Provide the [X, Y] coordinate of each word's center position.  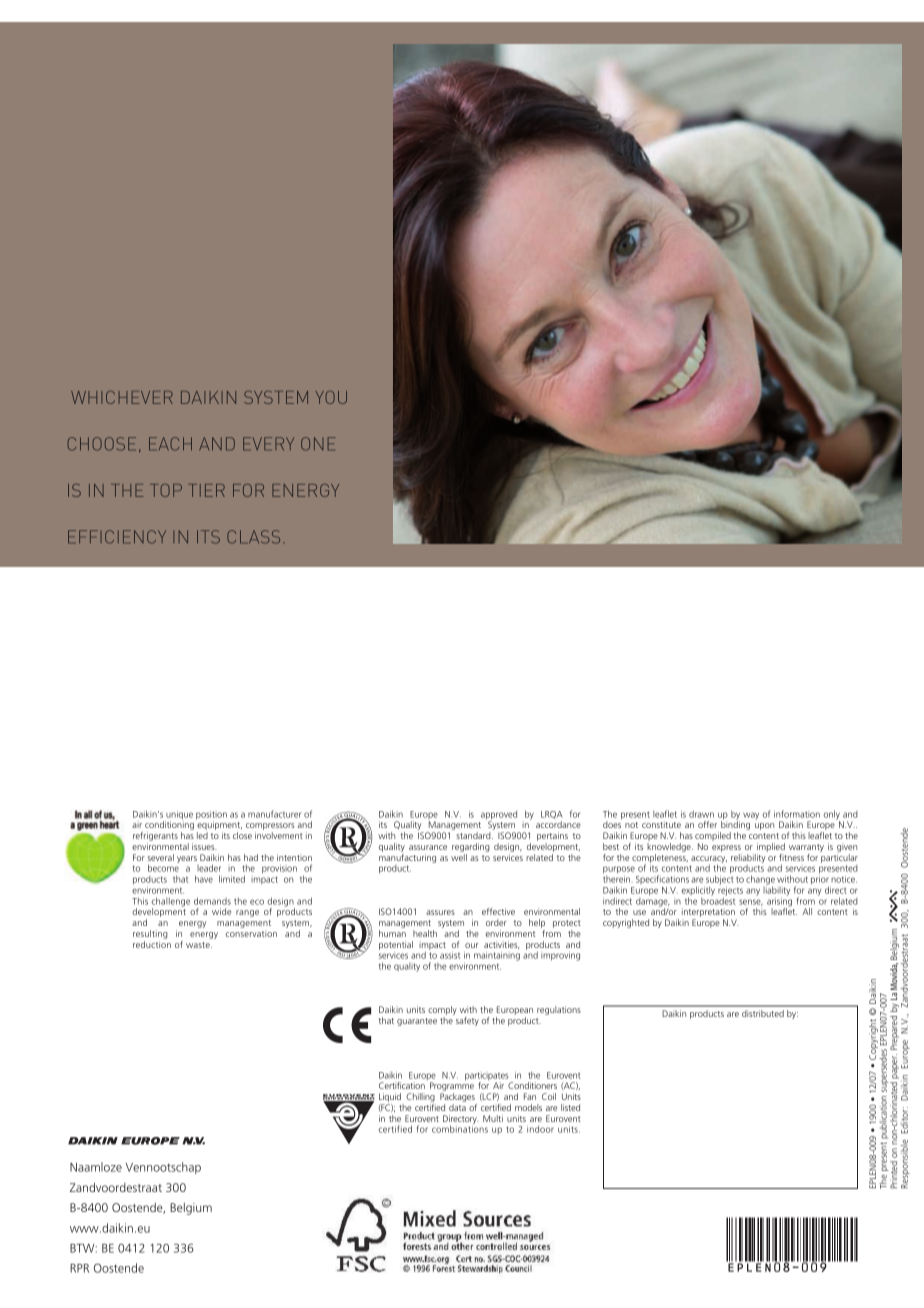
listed [570, 1107]
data [457, 1107]
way [751, 816]
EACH [170, 444]
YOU [331, 397]
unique [179, 816]
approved [499, 816]
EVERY [268, 443]
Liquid [391, 1099]
